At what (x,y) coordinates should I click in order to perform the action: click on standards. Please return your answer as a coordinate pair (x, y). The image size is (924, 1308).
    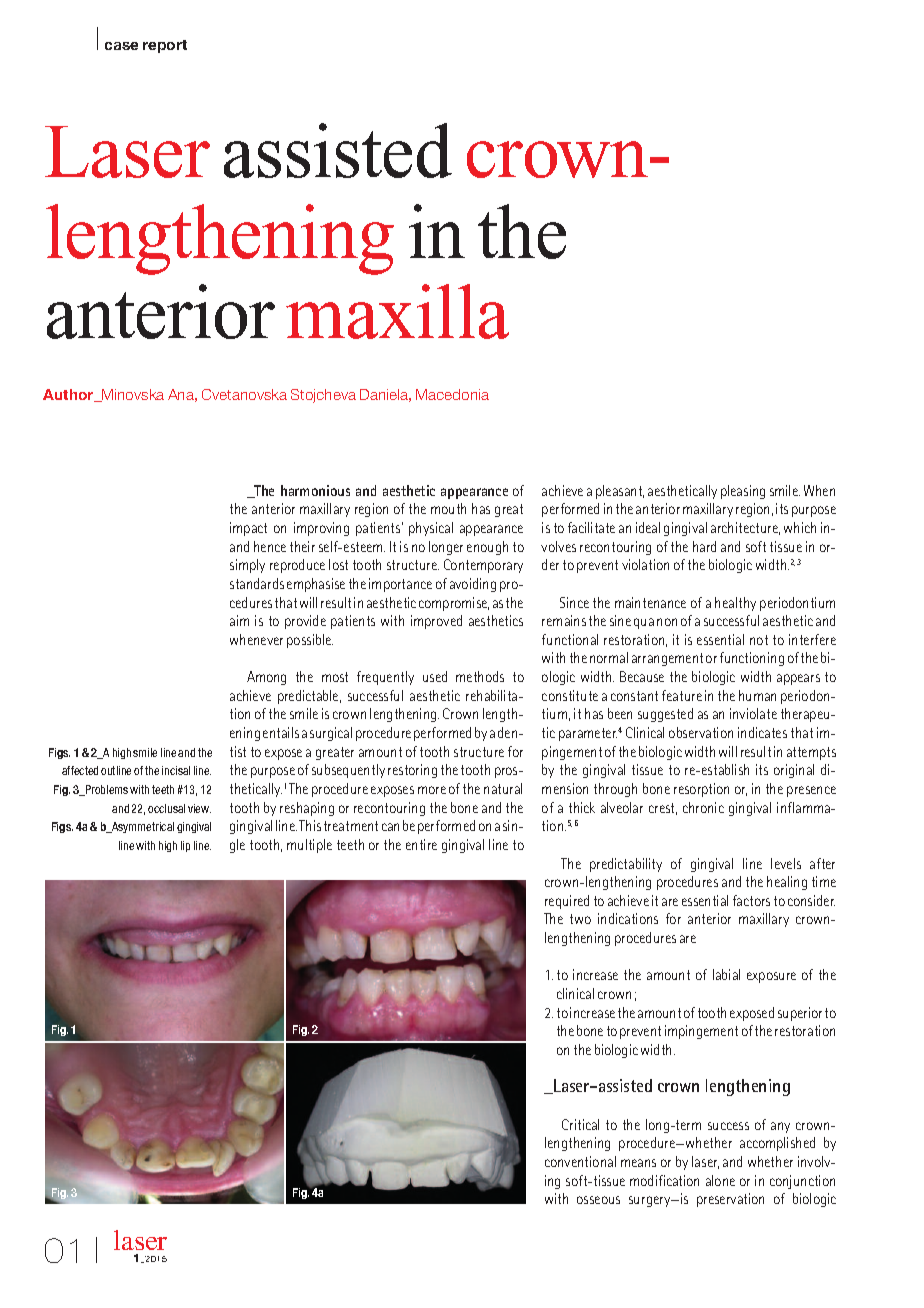
    Looking at the image, I should click on (257, 583).
